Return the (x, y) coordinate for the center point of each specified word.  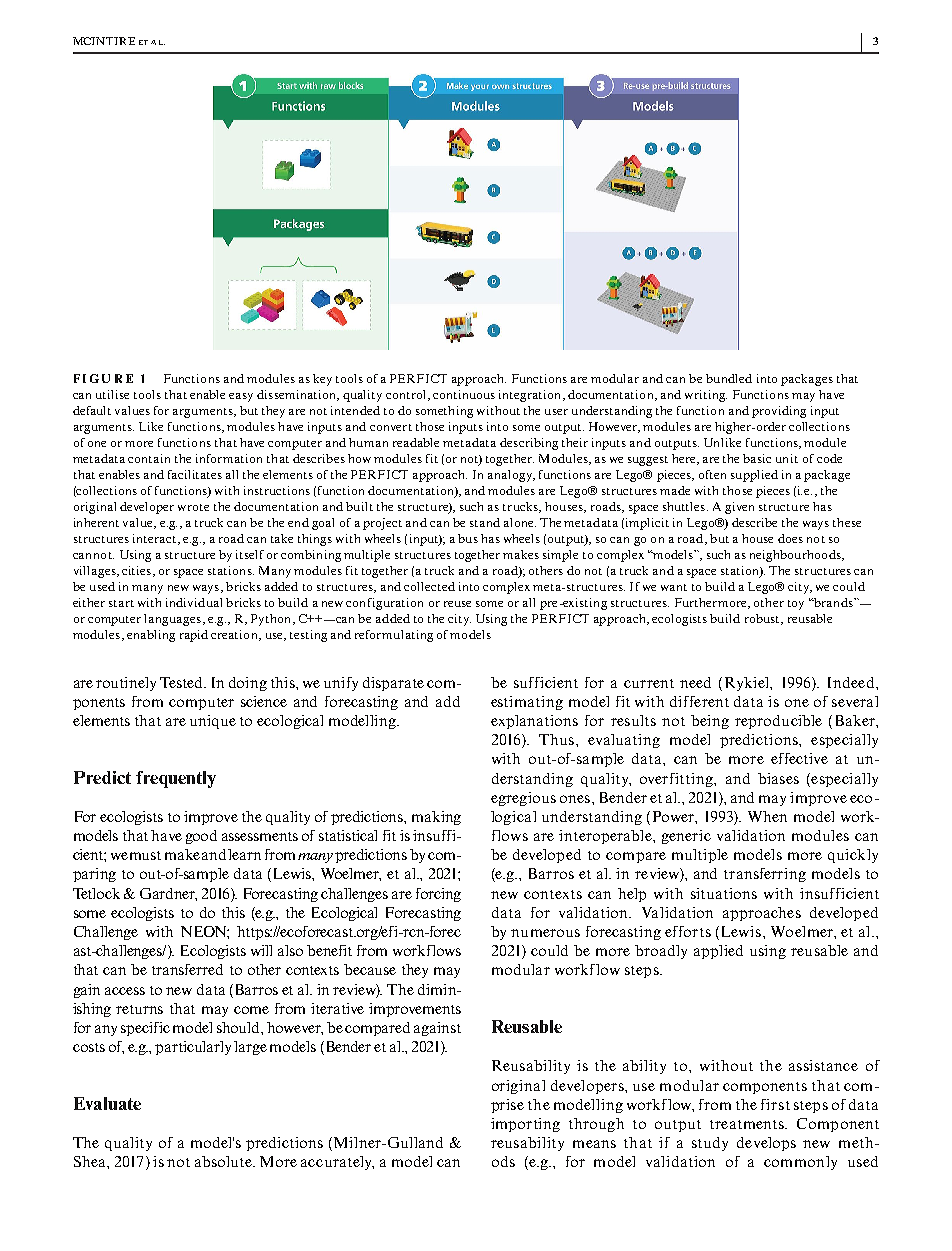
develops (766, 1144)
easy (241, 397)
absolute (224, 1161)
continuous (464, 394)
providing (779, 412)
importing (525, 1125)
